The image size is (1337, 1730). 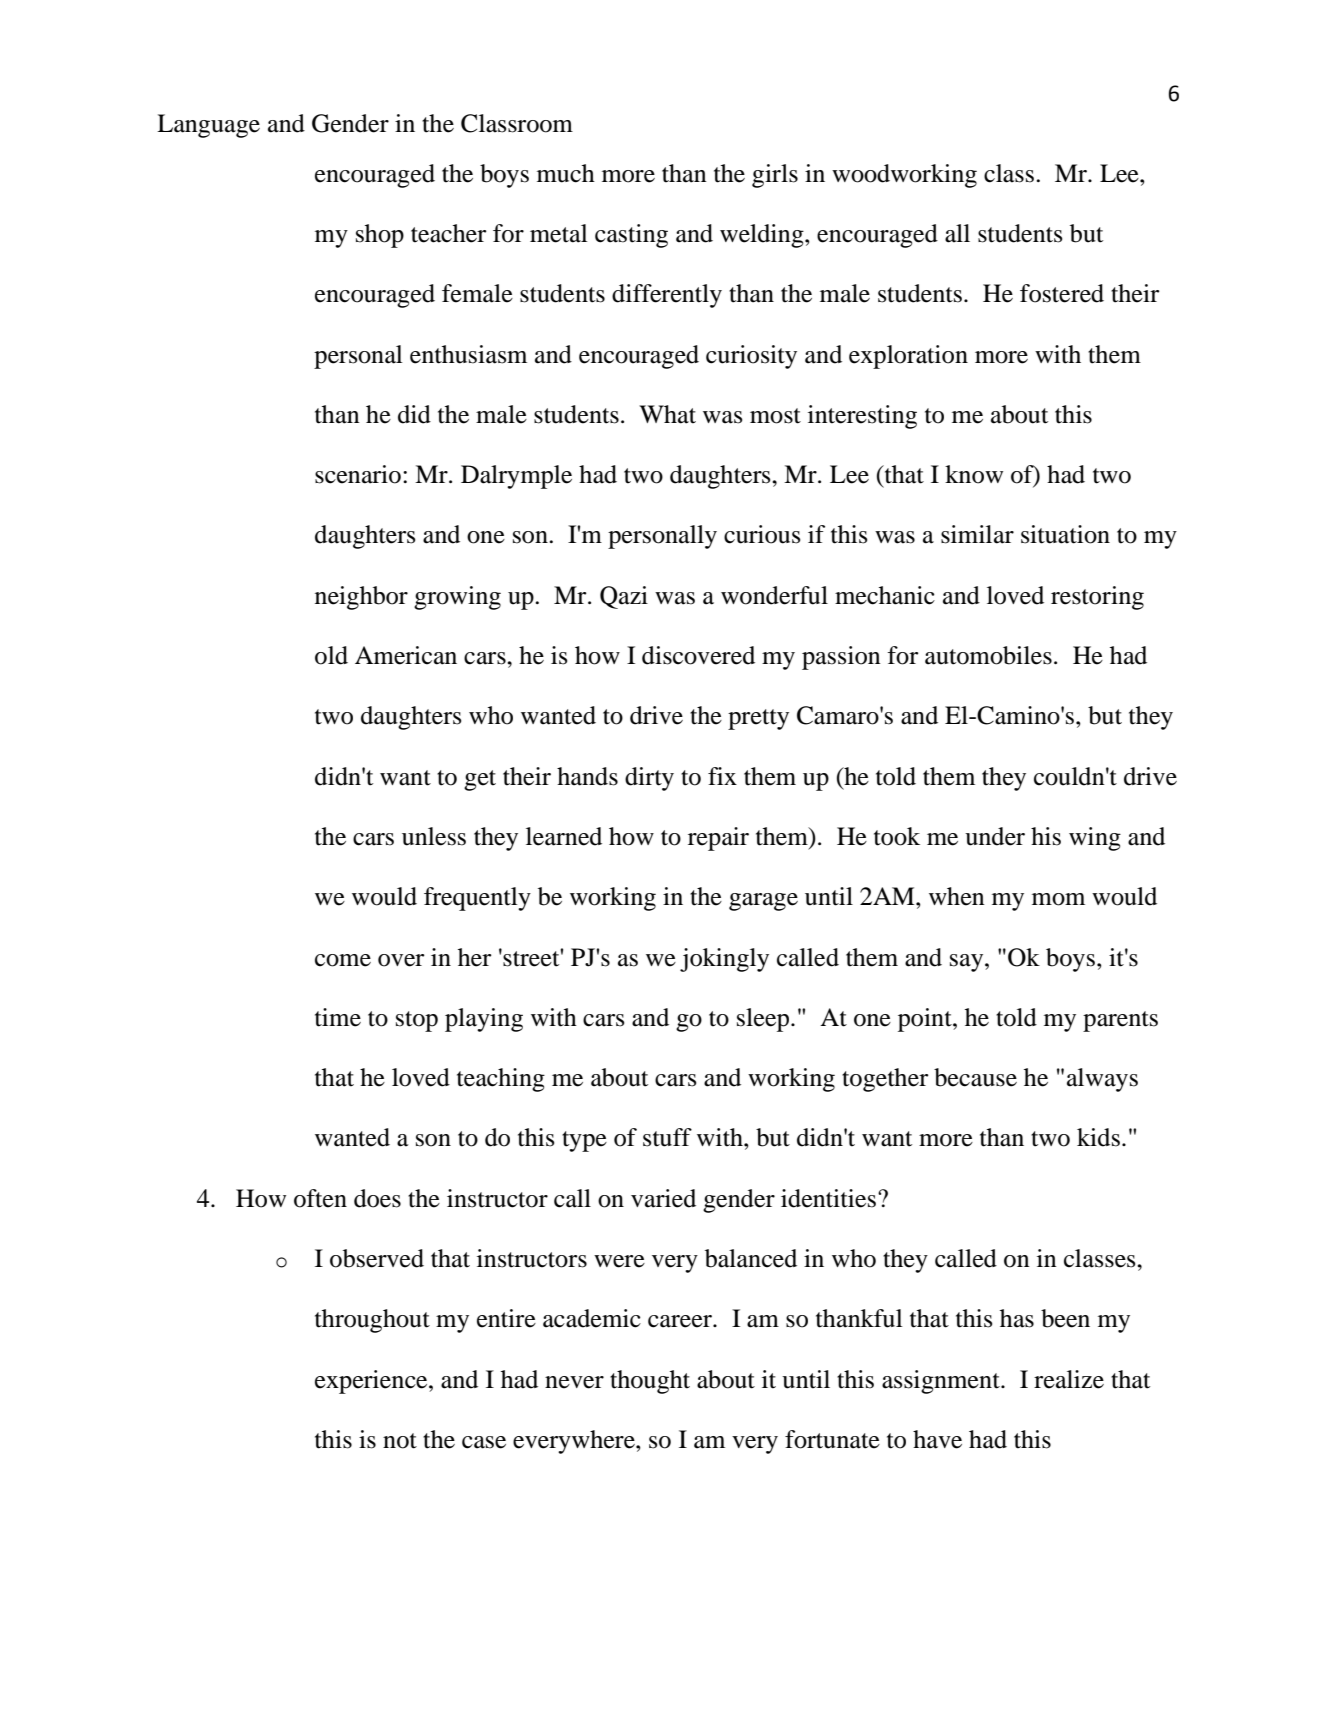 What do you see at coordinates (724, 960) in the screenshot?
I see `jokingly` at bounding box center [724, 960].
